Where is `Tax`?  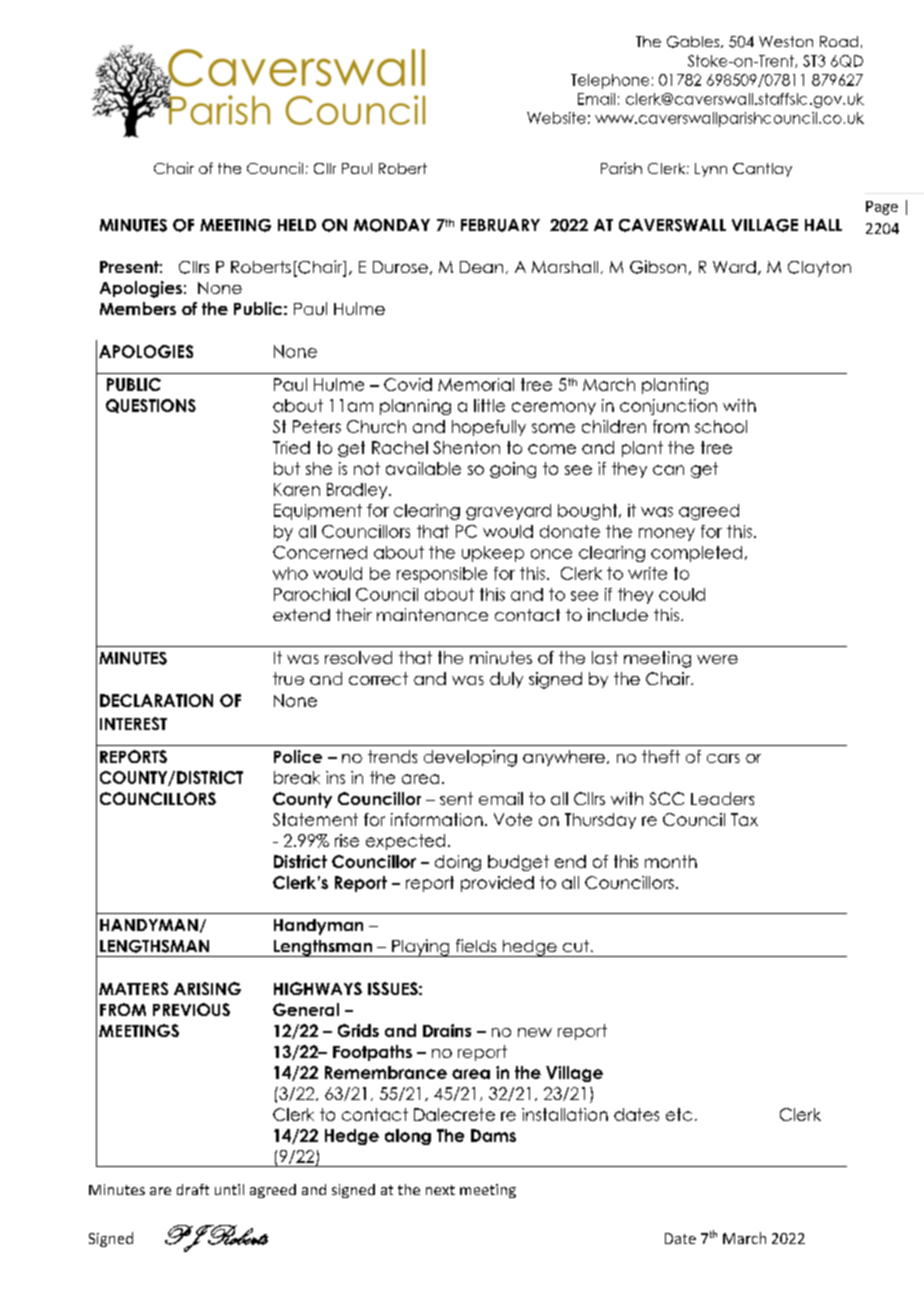 Tax is located at coordinates (744, 819).
